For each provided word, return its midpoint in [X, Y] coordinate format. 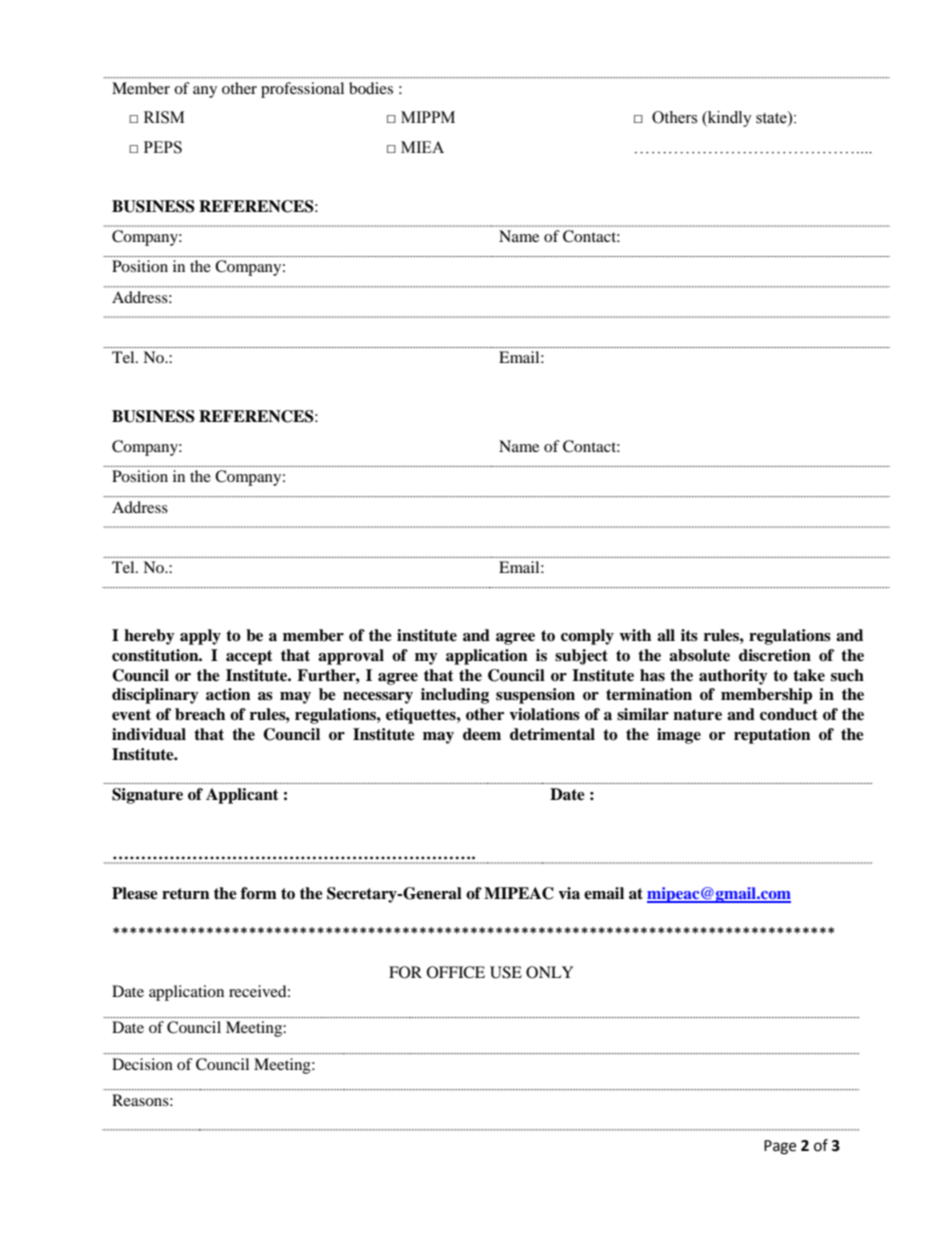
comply [587, 637]
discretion [775, 655]
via [569, 893]
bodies [371, 88]
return [186, 894]
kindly [729, 119]
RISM [164, 117]
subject [581, 657]
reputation [772, 736]
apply [200, 637]
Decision [142, 1064]
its [689, 635]
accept [249, 657]
